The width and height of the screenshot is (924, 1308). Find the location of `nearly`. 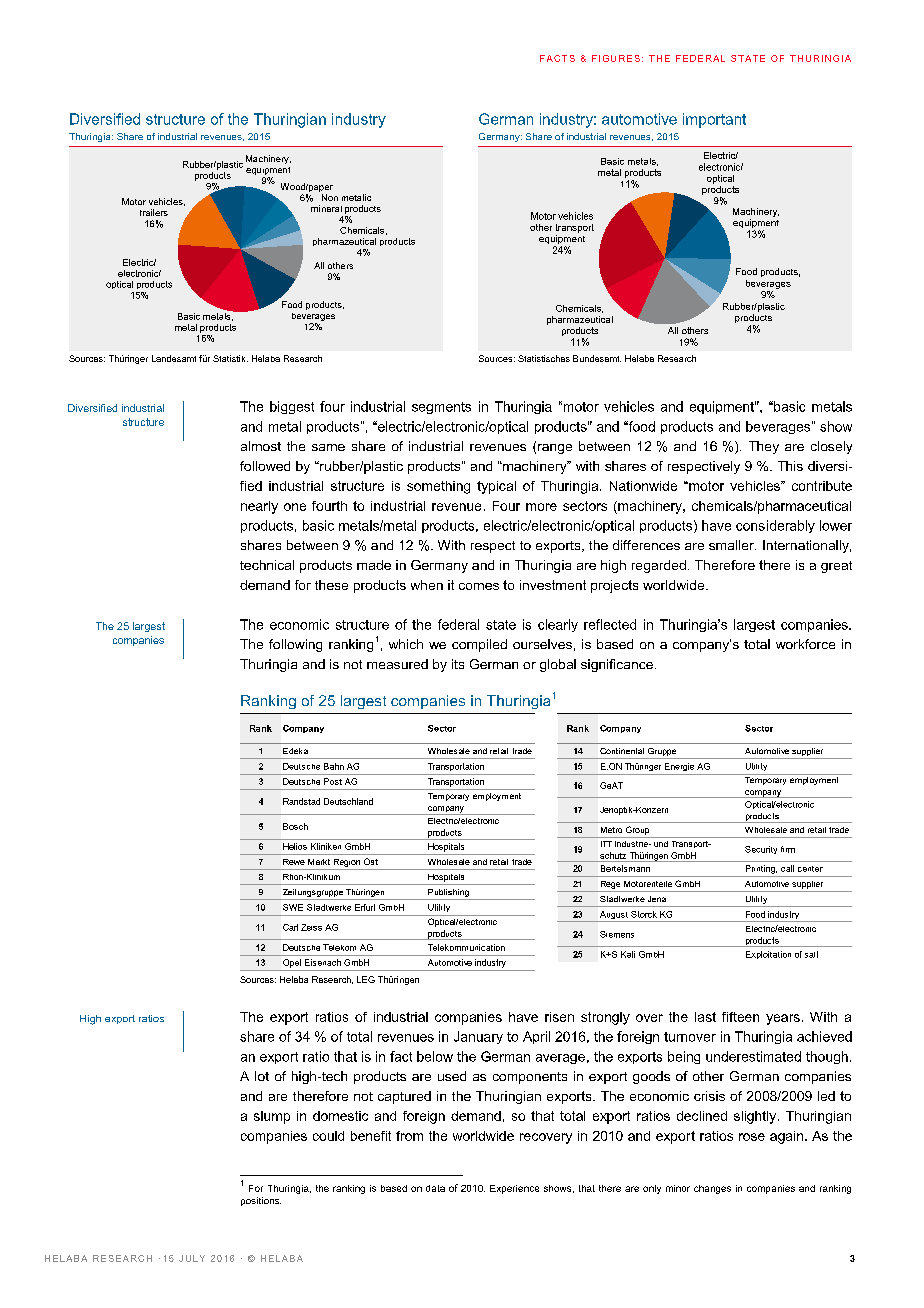

nearly is located at coordinates (259, 507).
